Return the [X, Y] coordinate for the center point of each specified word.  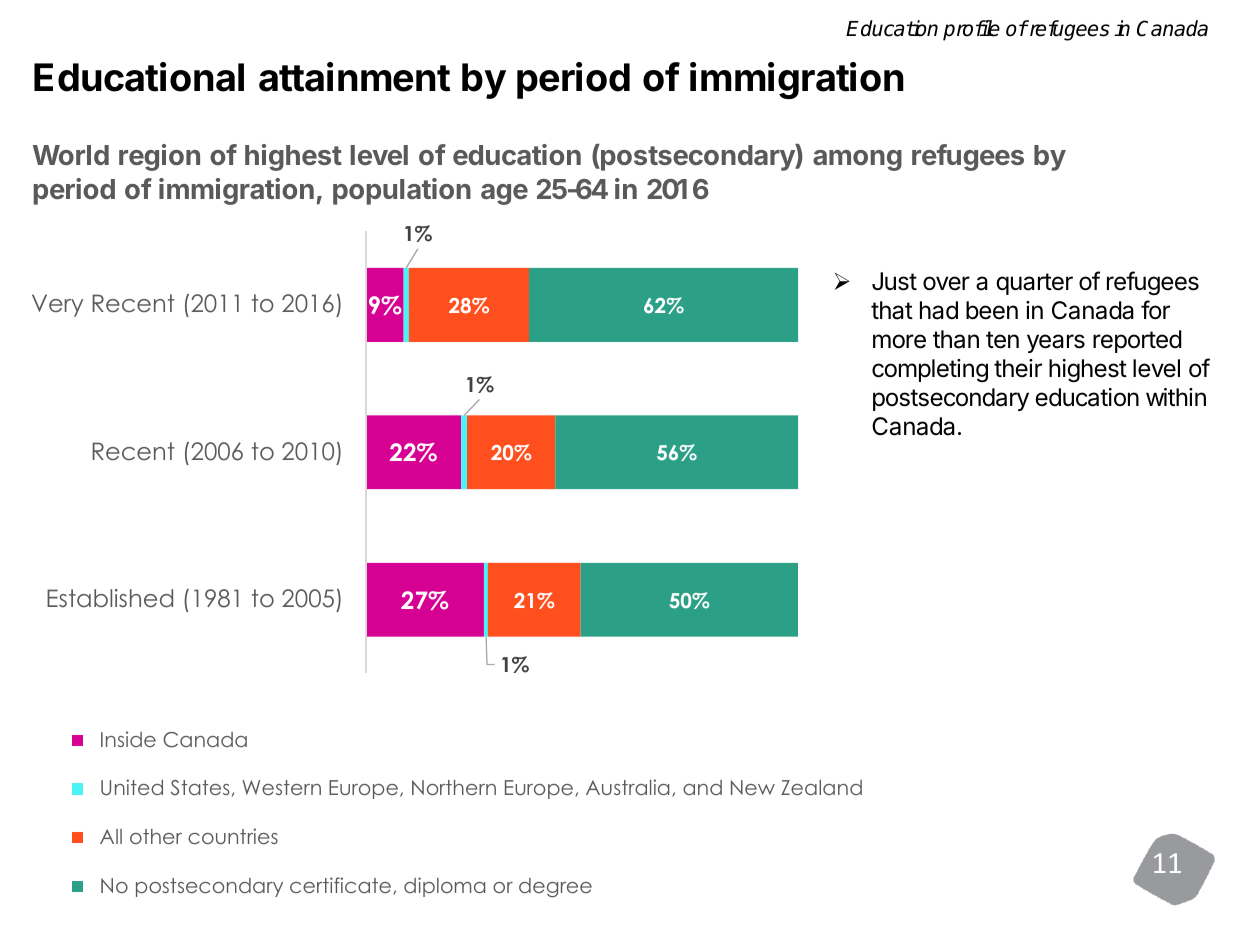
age [504, 194]
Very [57, 305]
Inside [128, 739]
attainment [354, 77]
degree [555, 888]
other [156, 836]
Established [110, 598]
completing [930, 371]
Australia [627, 787]
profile [971, 30]
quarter [1034, 284]
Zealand [821, 787]
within [1176, 397]
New [753, 787]
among [857, 160]
